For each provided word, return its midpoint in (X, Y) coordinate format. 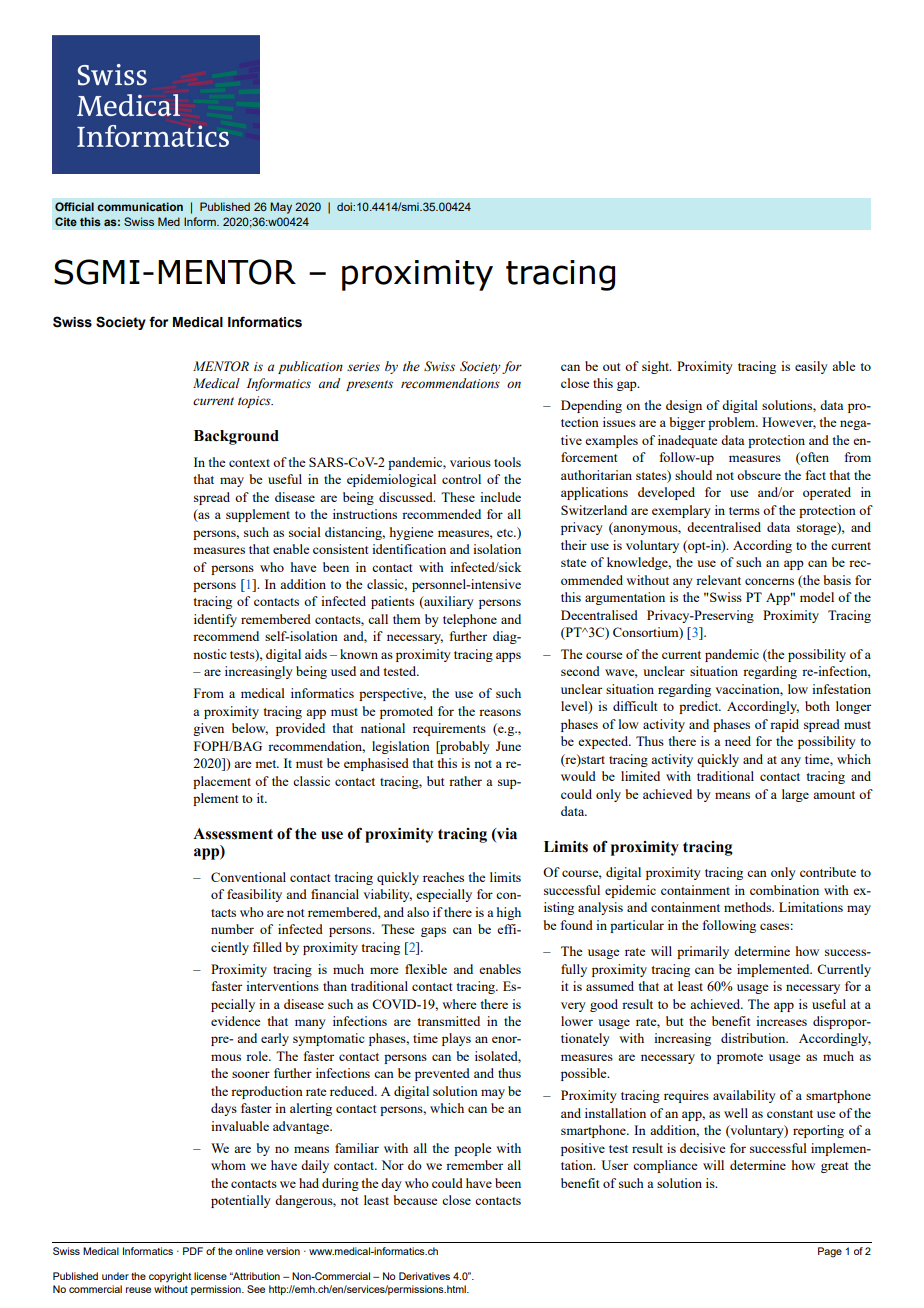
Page (830, 1252)
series (363, 367)
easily (811, 367)
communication (140, 206)
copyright (170, 1277)
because (415, 1200)
